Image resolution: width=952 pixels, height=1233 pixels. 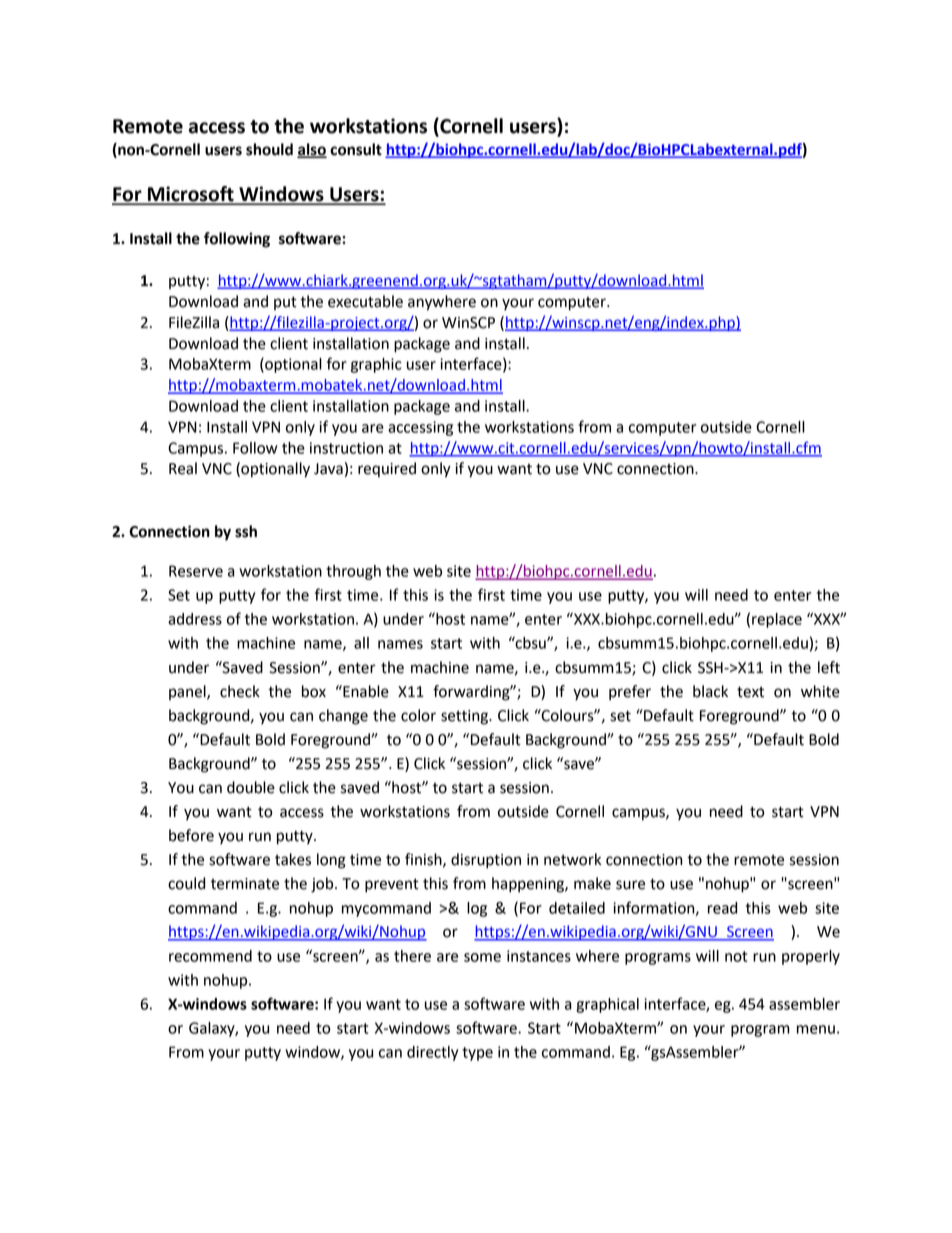 What do you see at coordinates (816, 1029) in the screenshot?
I see `menu` at bounding box center [816, 1029].
